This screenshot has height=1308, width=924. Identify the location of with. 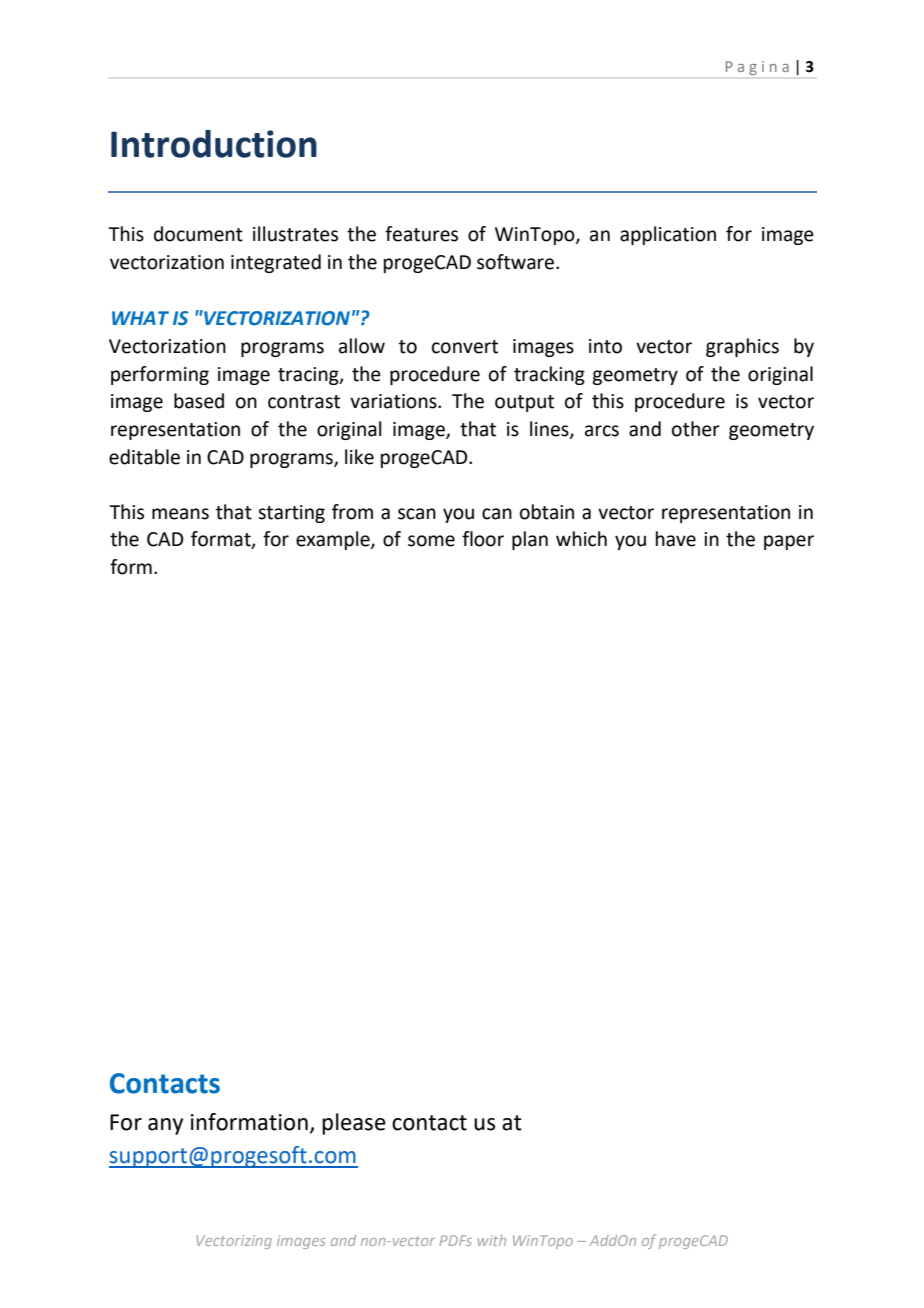
(492, 1240).
